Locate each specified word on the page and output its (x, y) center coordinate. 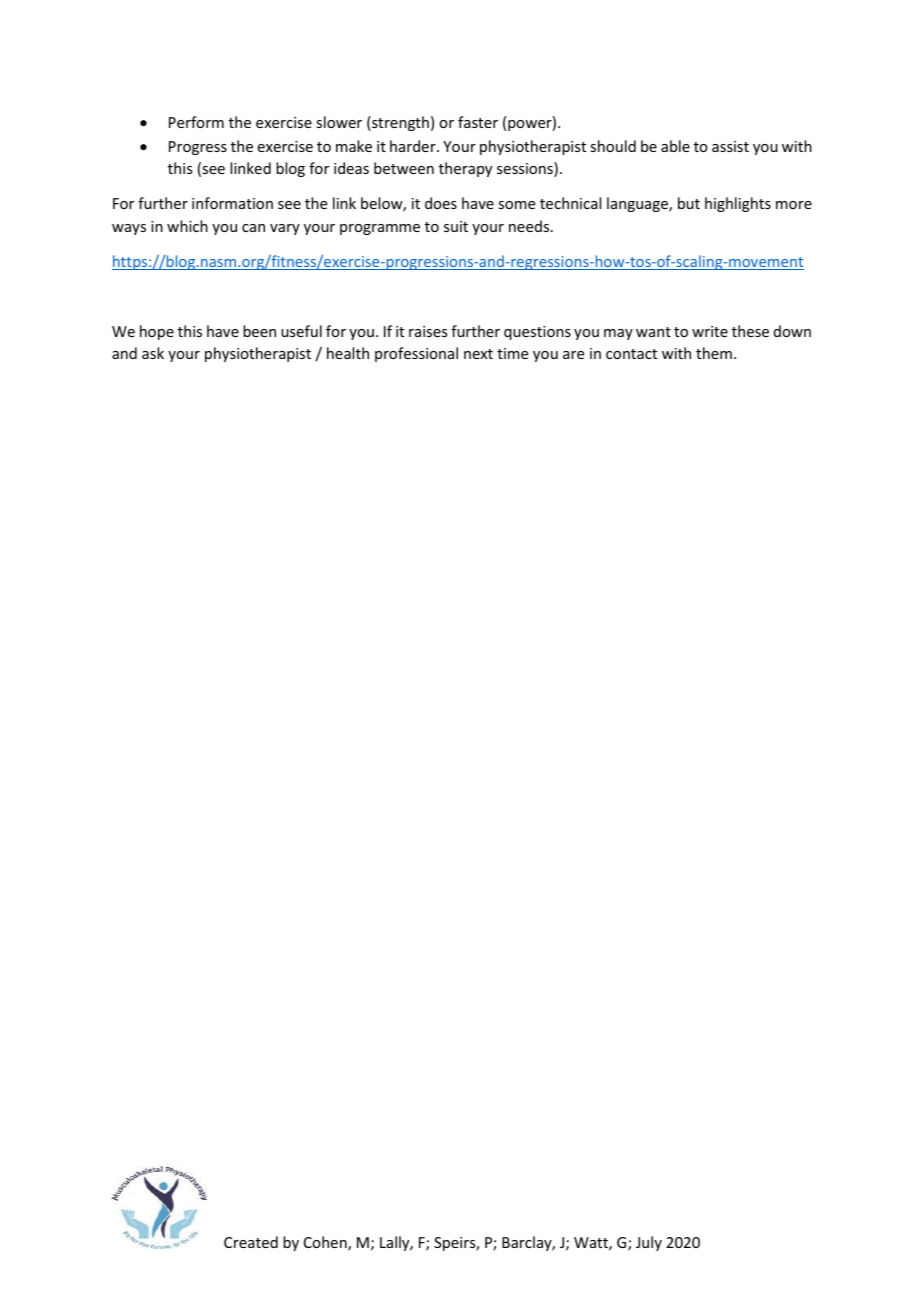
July (649, 1243)
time (512, 353)
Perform (196, 122)
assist (730, 146)
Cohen (326, 1243)
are (573, 355)
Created (251, 1242)
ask (153, 353)
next (478, 354)
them (714, 353)
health (348, 353)
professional (416, 354)
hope (157, 332)
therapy (465, 169)
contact (631, 354)
